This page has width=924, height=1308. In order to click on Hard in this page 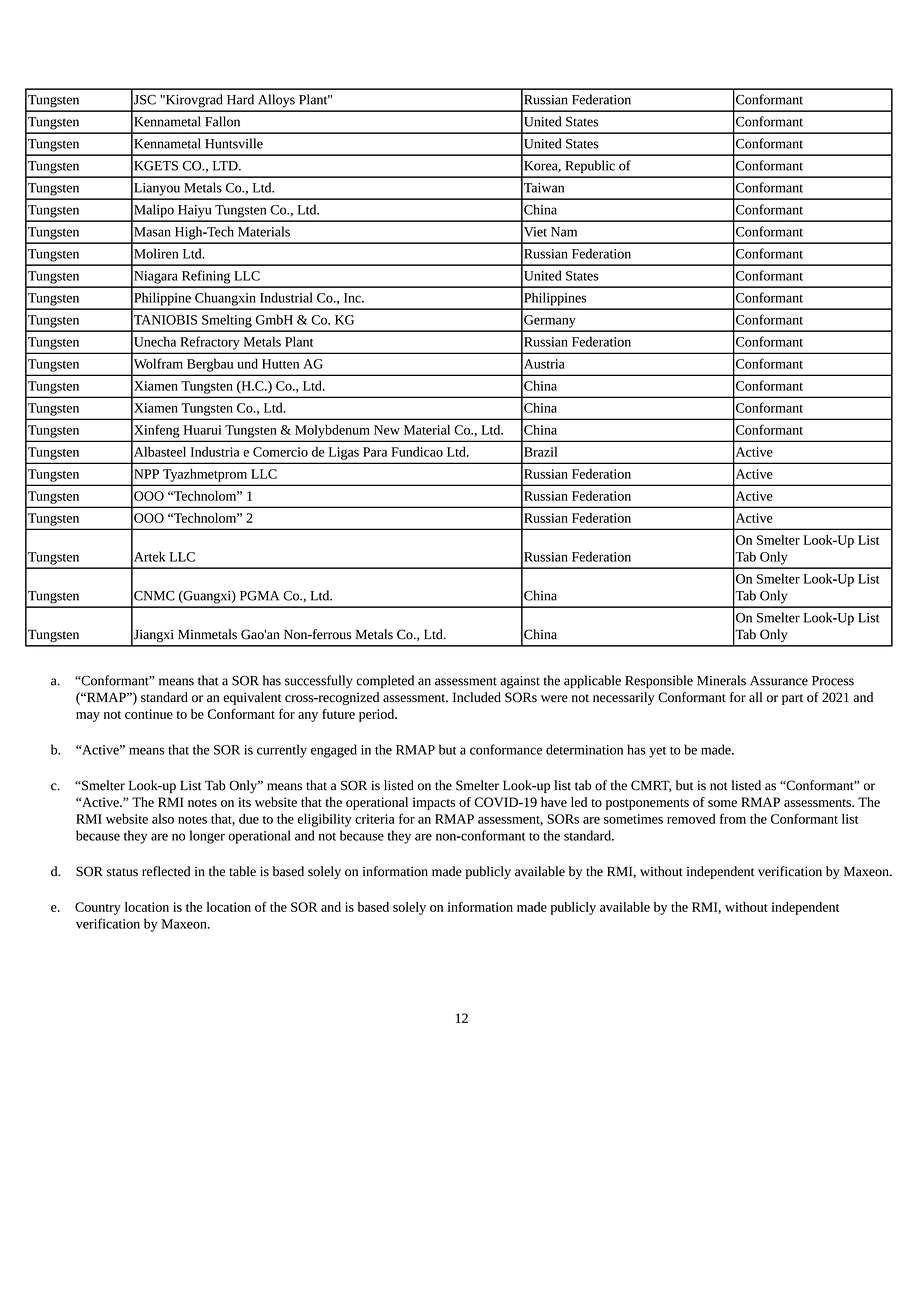, I will do `click(240, 99)`.
